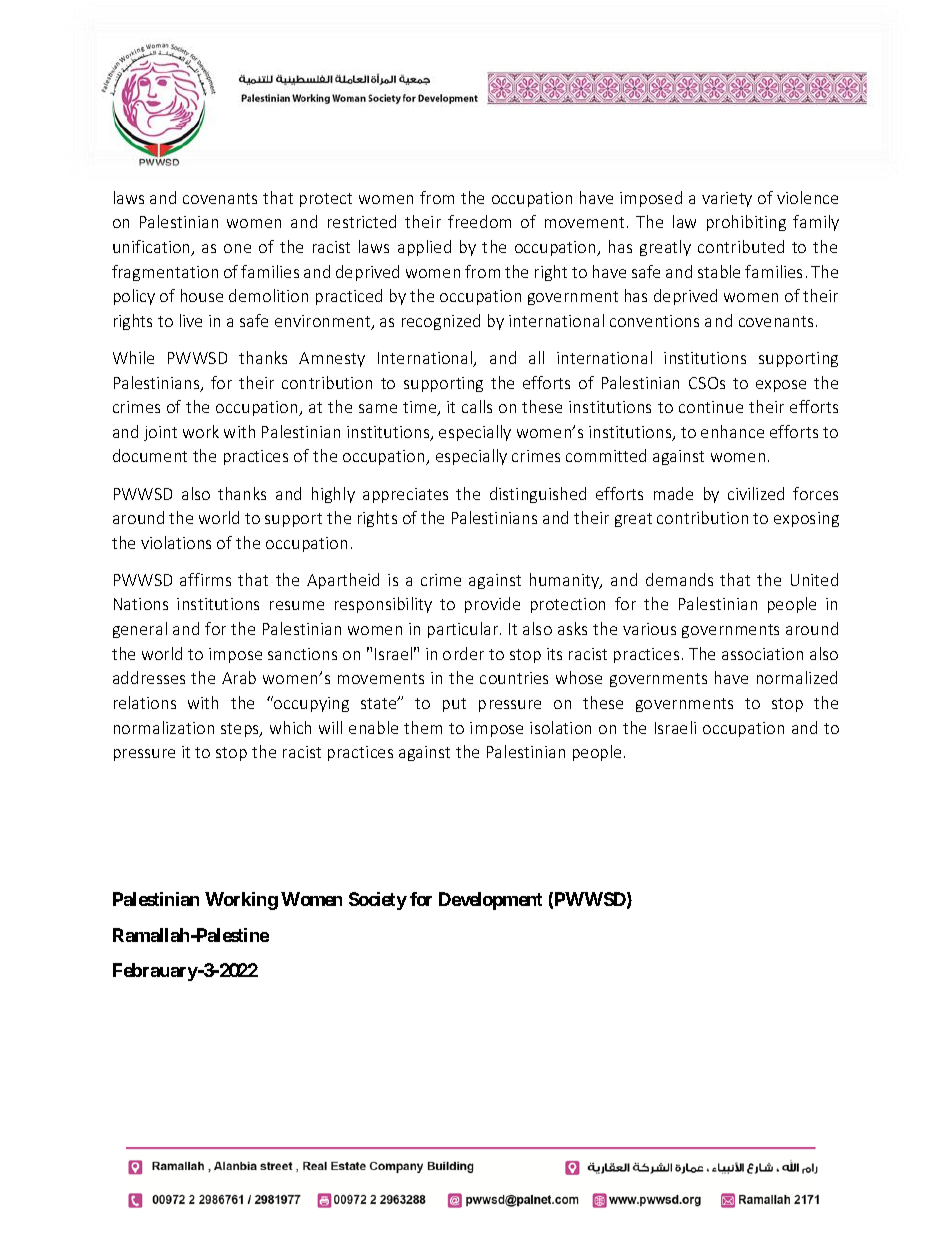  Describe the element at coordinates (479, 221) in the screenshot. I see `freedom` at that location.
